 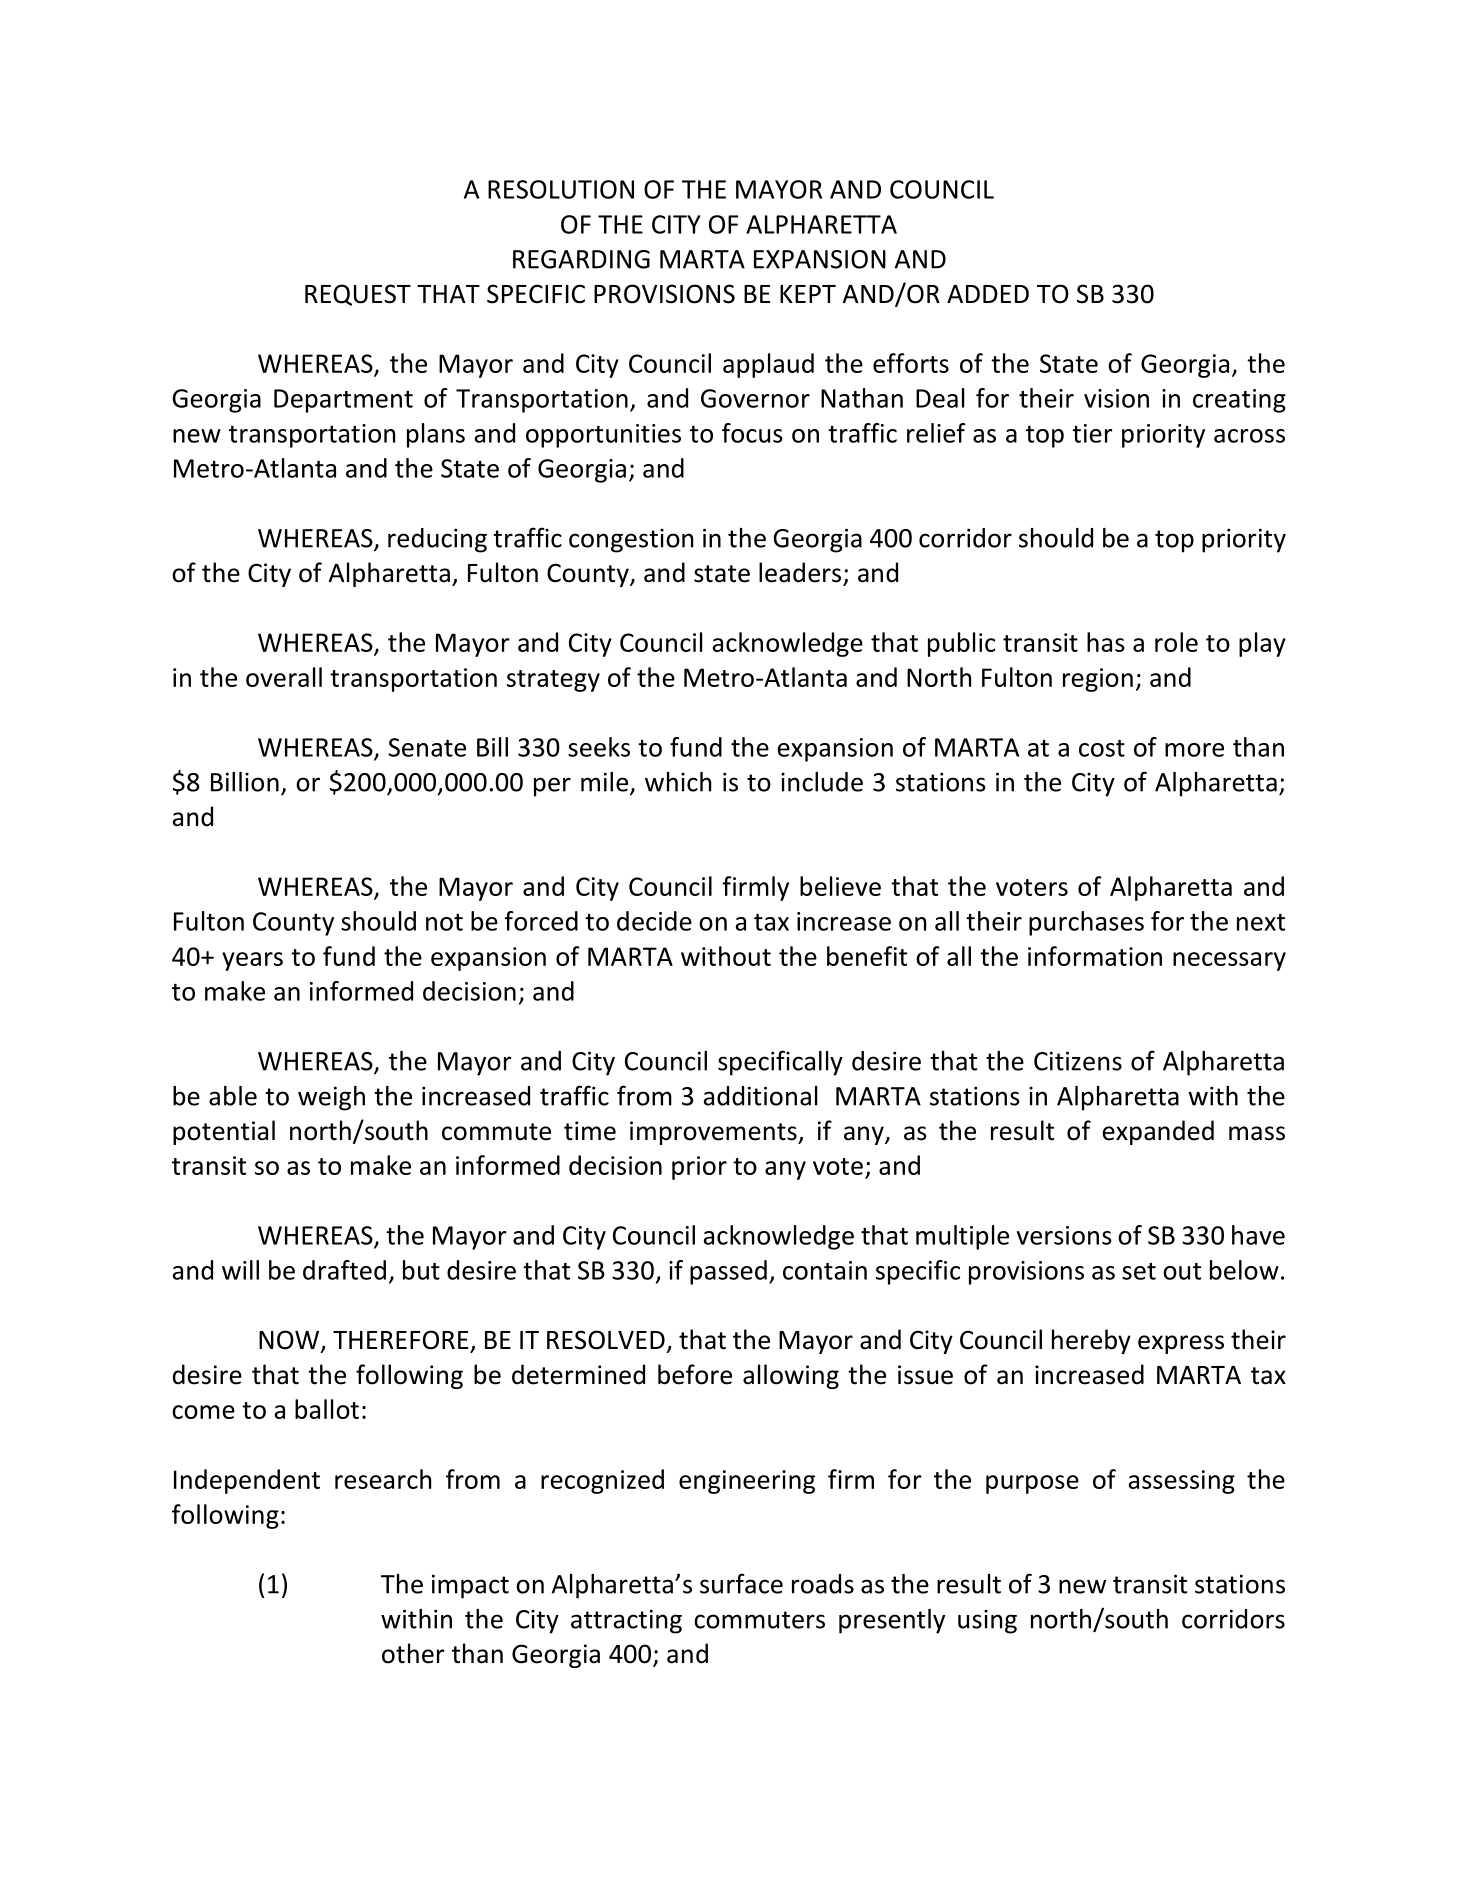 I want to click on other, so click(x=413, y=1653).
